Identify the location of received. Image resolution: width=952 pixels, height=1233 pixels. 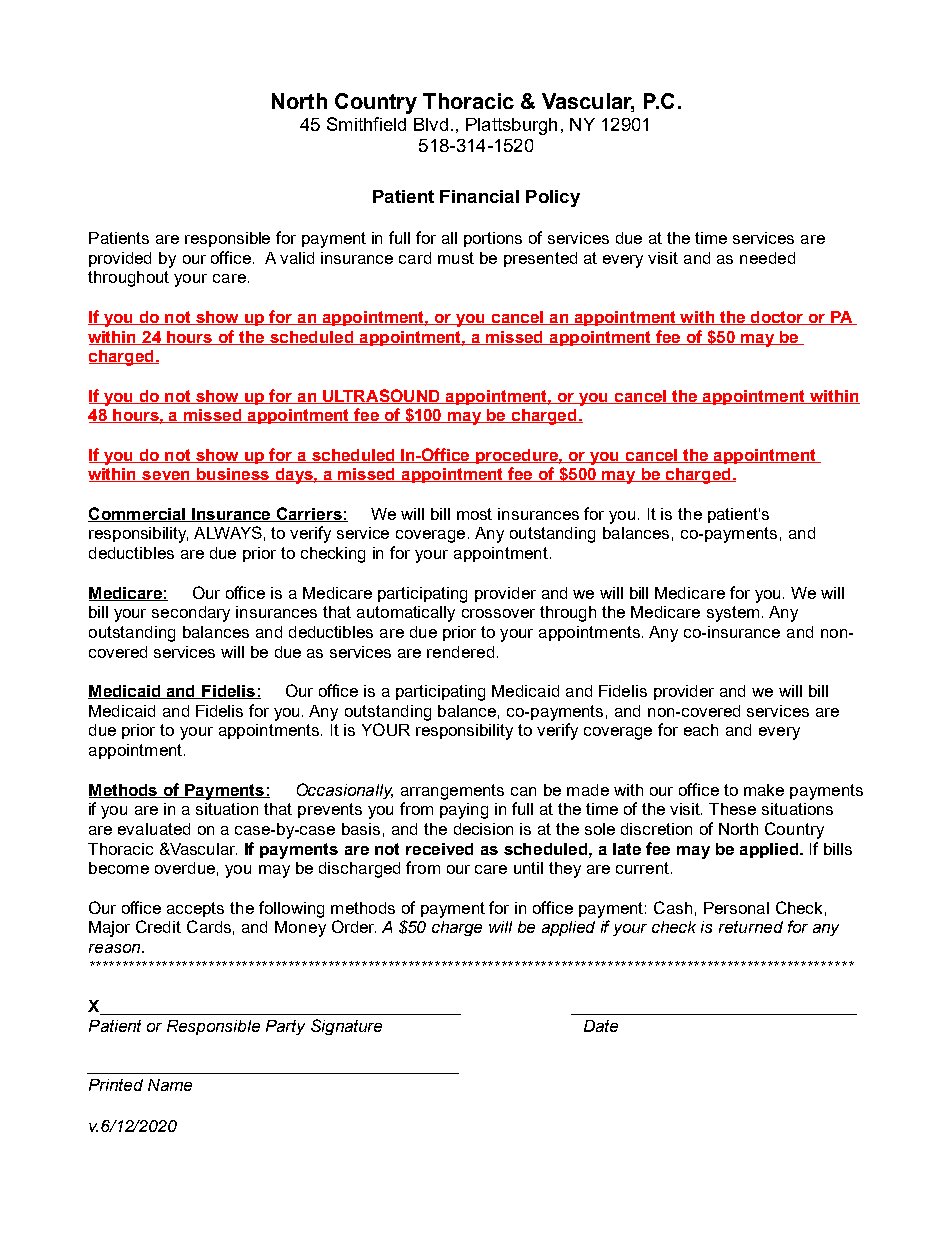
(439, 849).
